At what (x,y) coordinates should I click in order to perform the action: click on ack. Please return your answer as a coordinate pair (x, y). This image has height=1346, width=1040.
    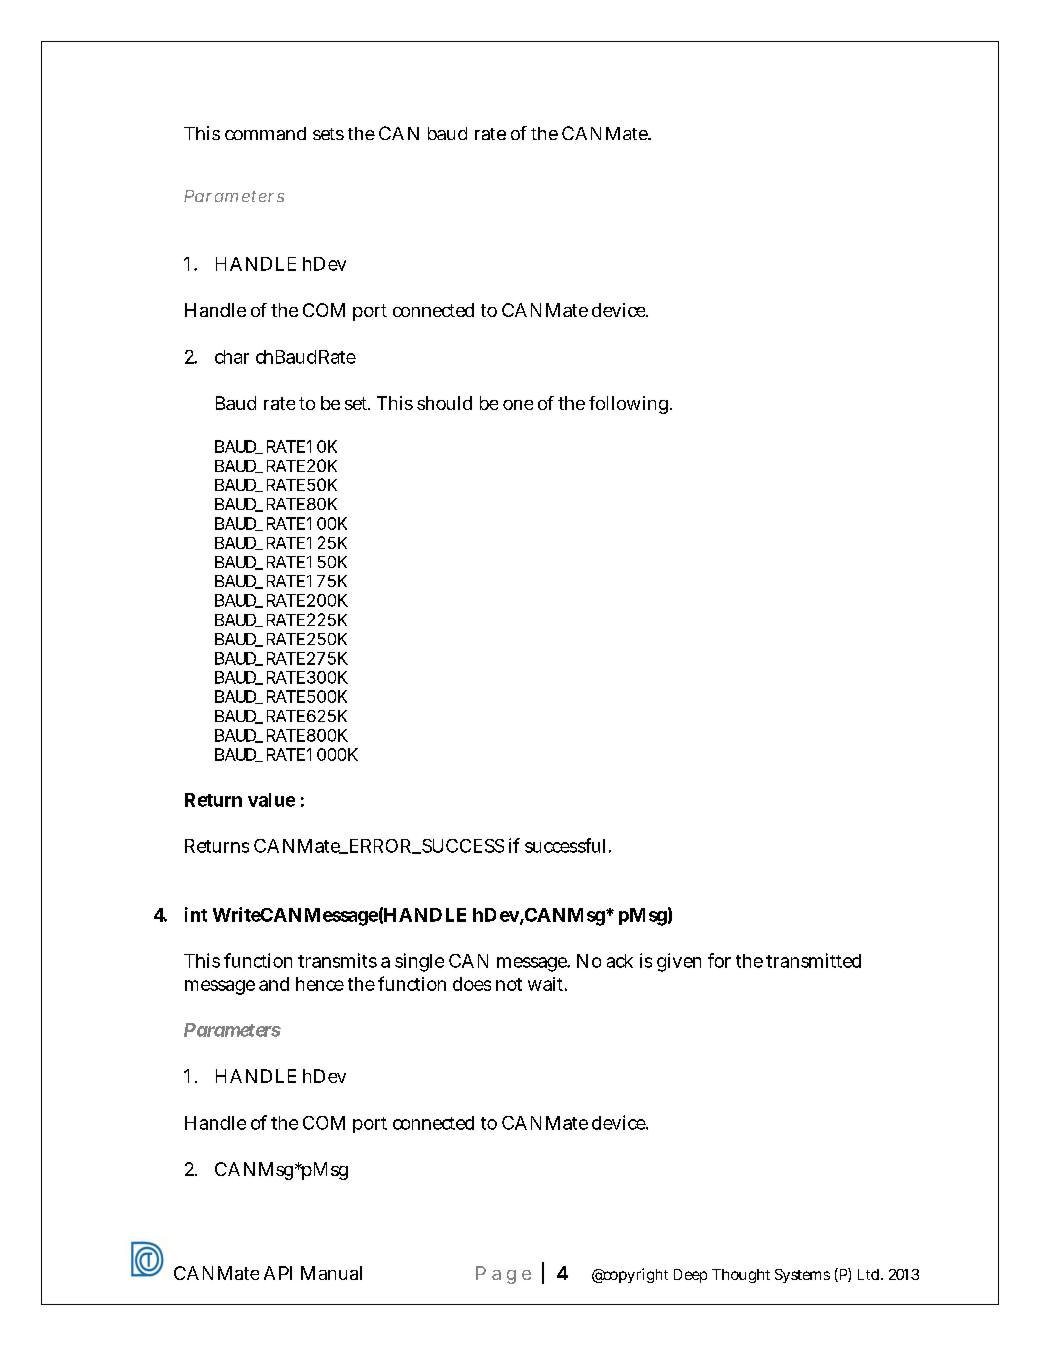
    Looking at the image, I should click on (620, 961).
